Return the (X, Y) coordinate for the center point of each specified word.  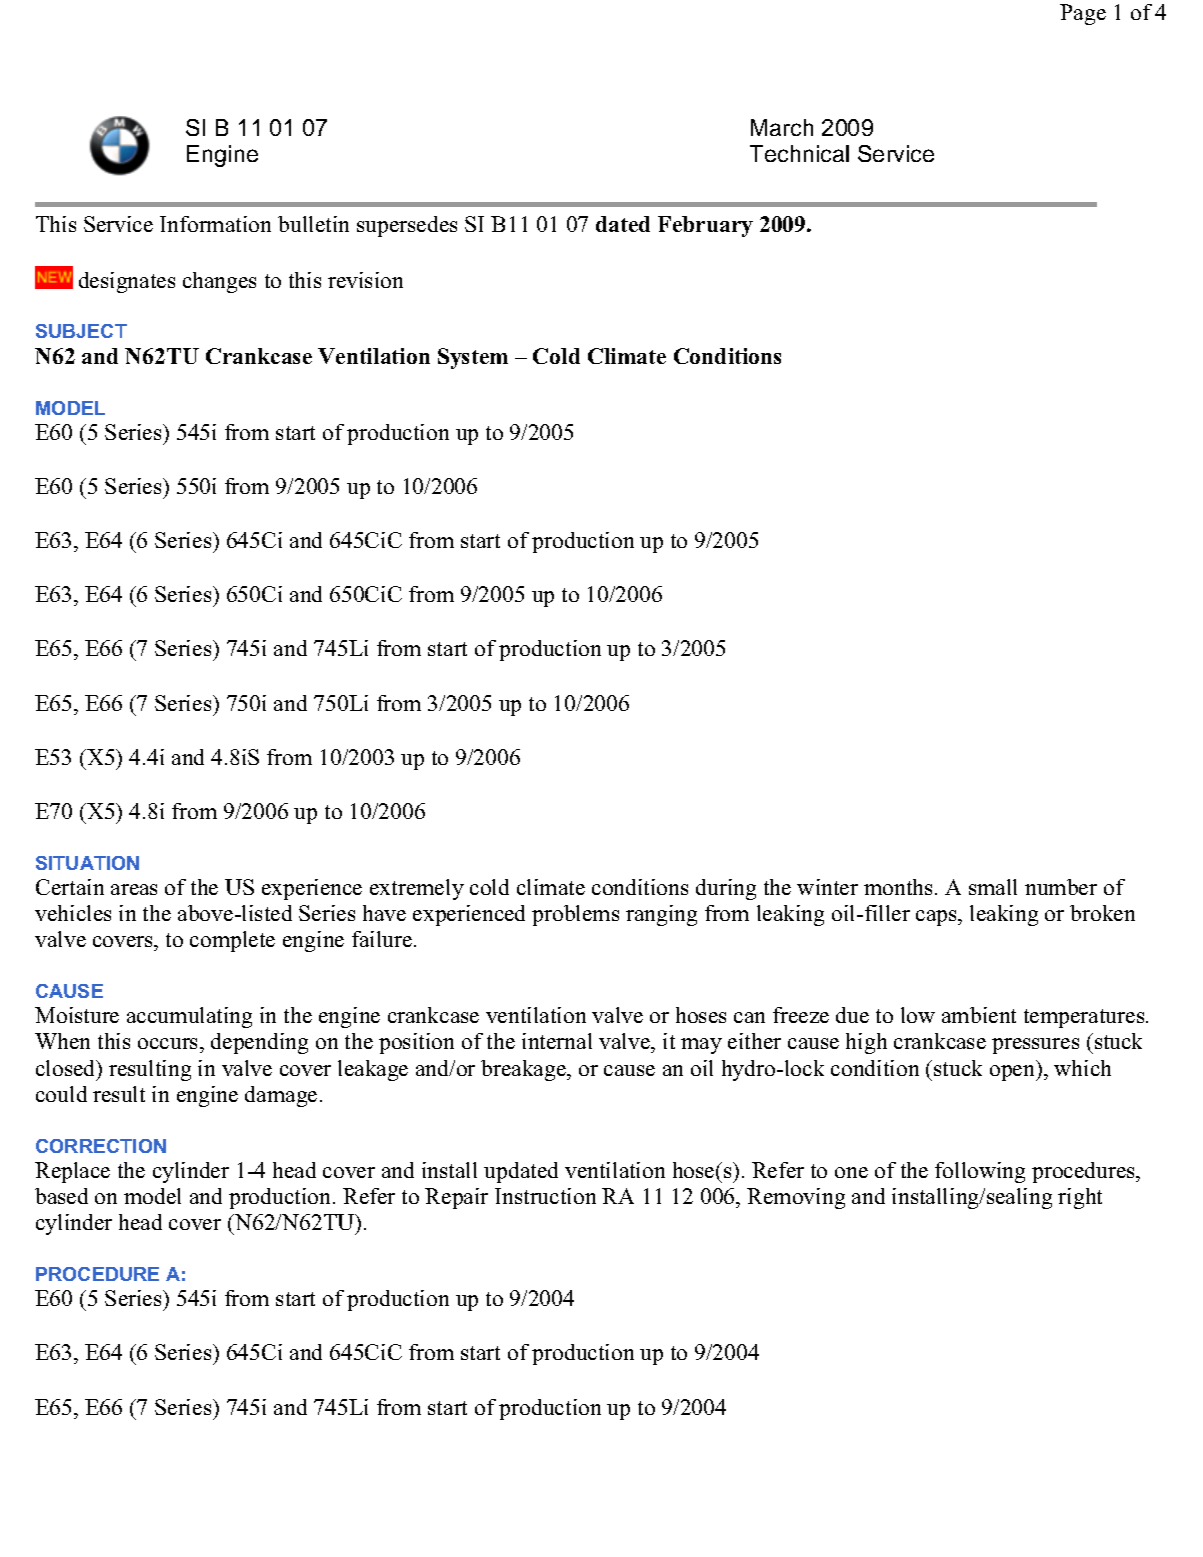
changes (219, 282)
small (993, 887)
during (726, 889)
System (473, 358)
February (705, 226)
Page (1083, 14)
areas (134, 889)
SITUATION (87, 863)
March (782, 127)
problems (575, 915)
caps (938, 918)
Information (215, 224)
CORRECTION (101, 1146)
